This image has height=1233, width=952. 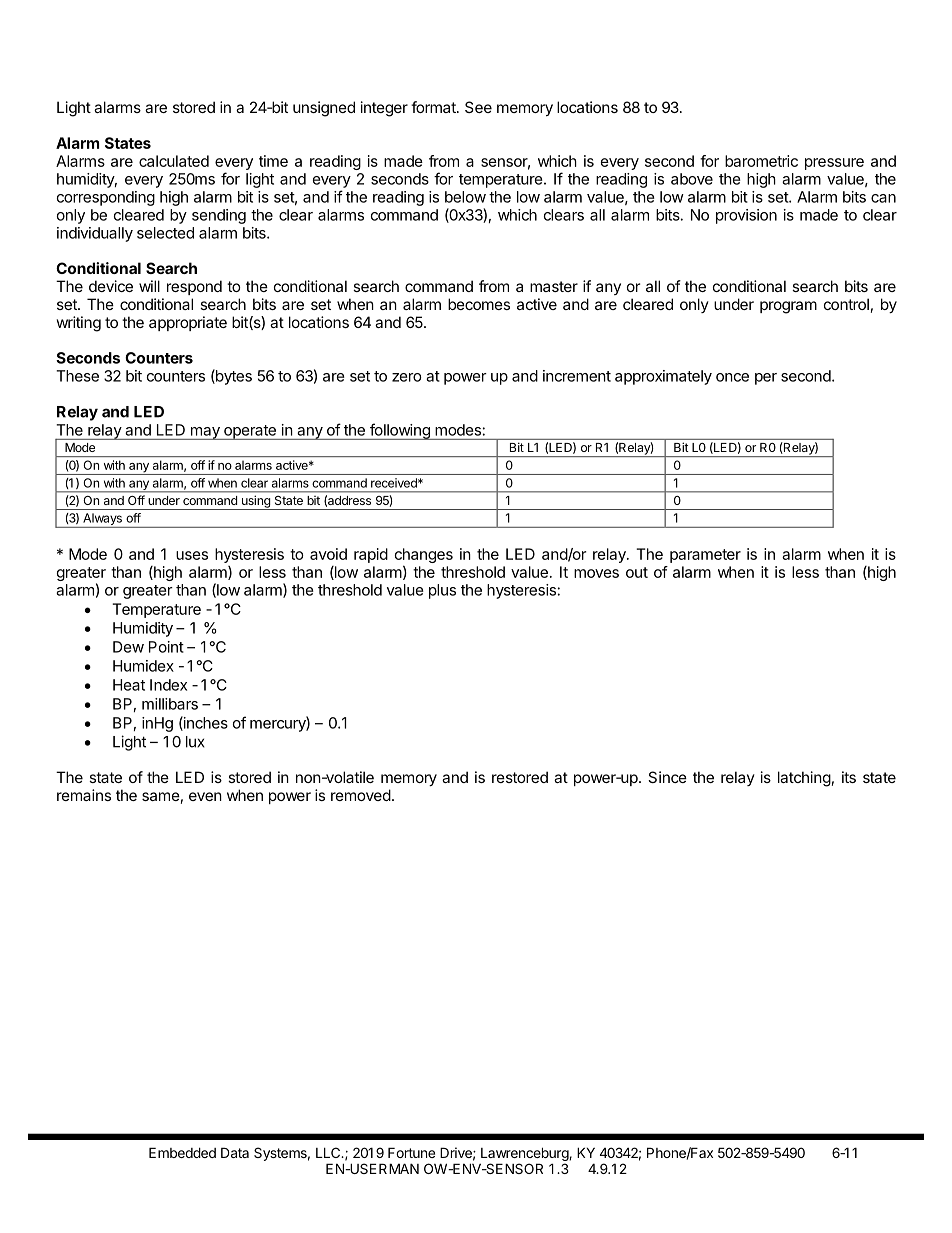 I want to click on same, so click(x=161, y=796).
